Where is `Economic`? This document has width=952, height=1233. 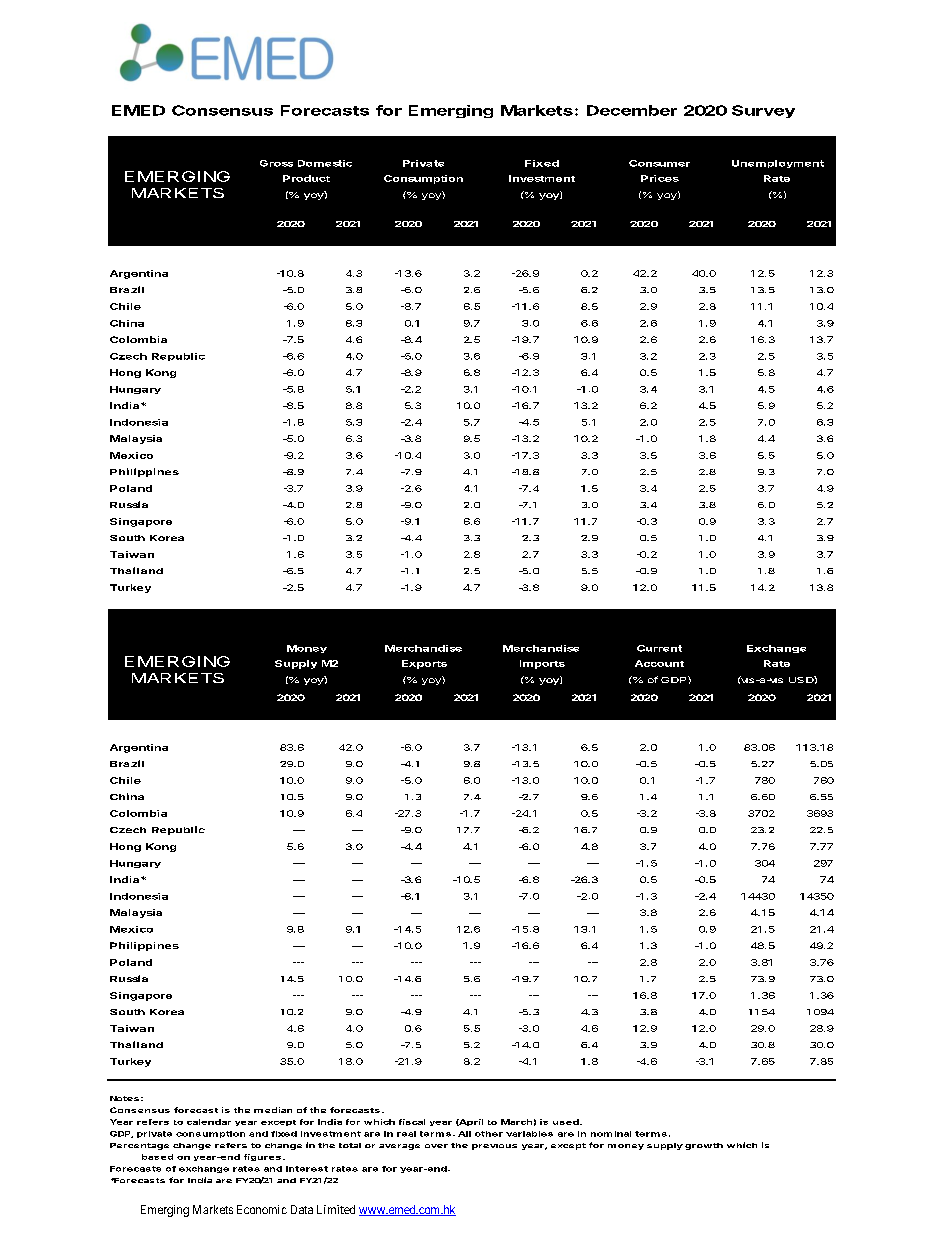 Economic is located at coordinates (262, 1209).
